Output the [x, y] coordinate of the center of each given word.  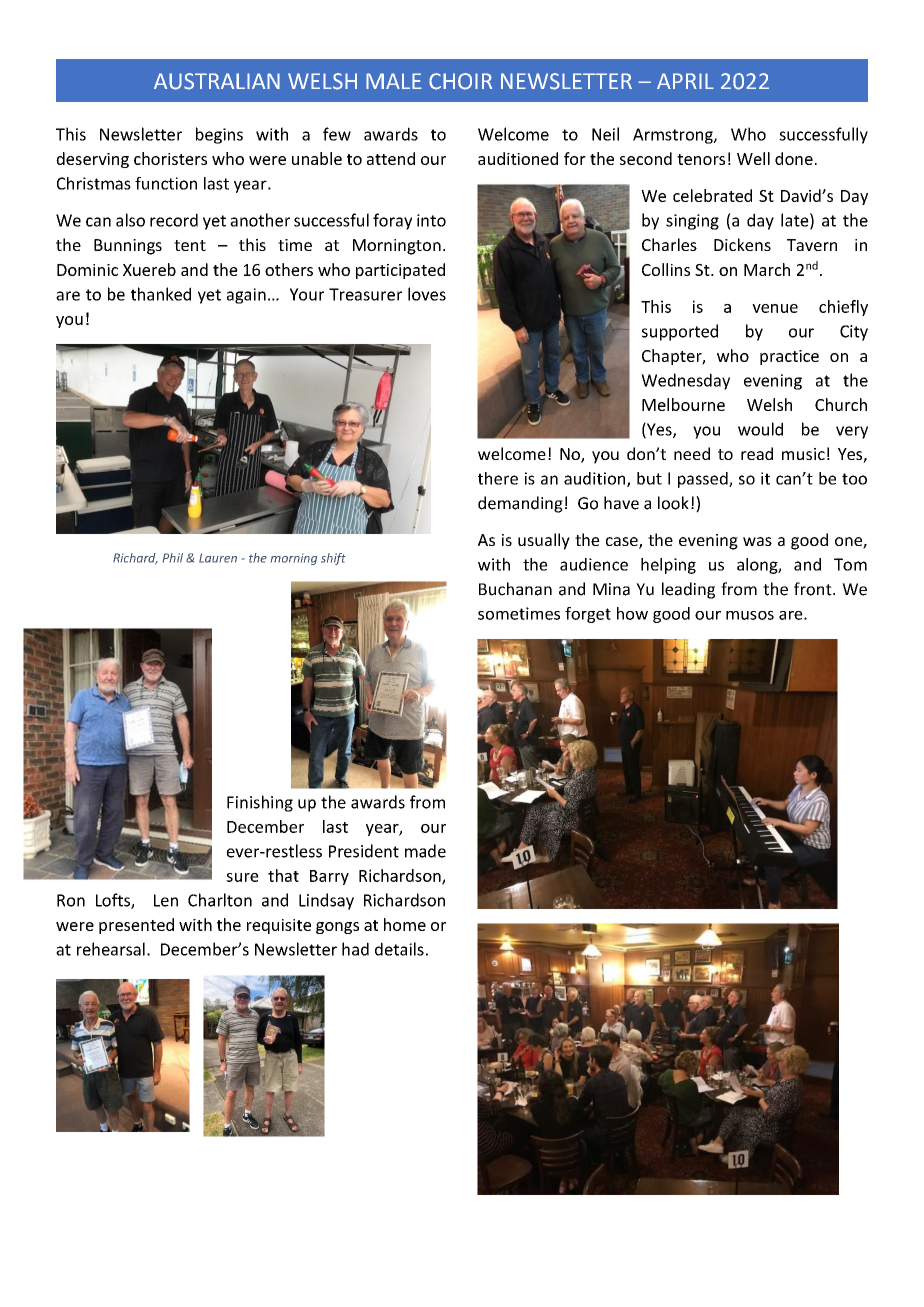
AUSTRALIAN [217, 81]
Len [166, 900]
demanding [520, 504]
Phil [173, 558]
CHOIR [460, 81]
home [405, 924]
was [757, 541]
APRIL [685, 81]
